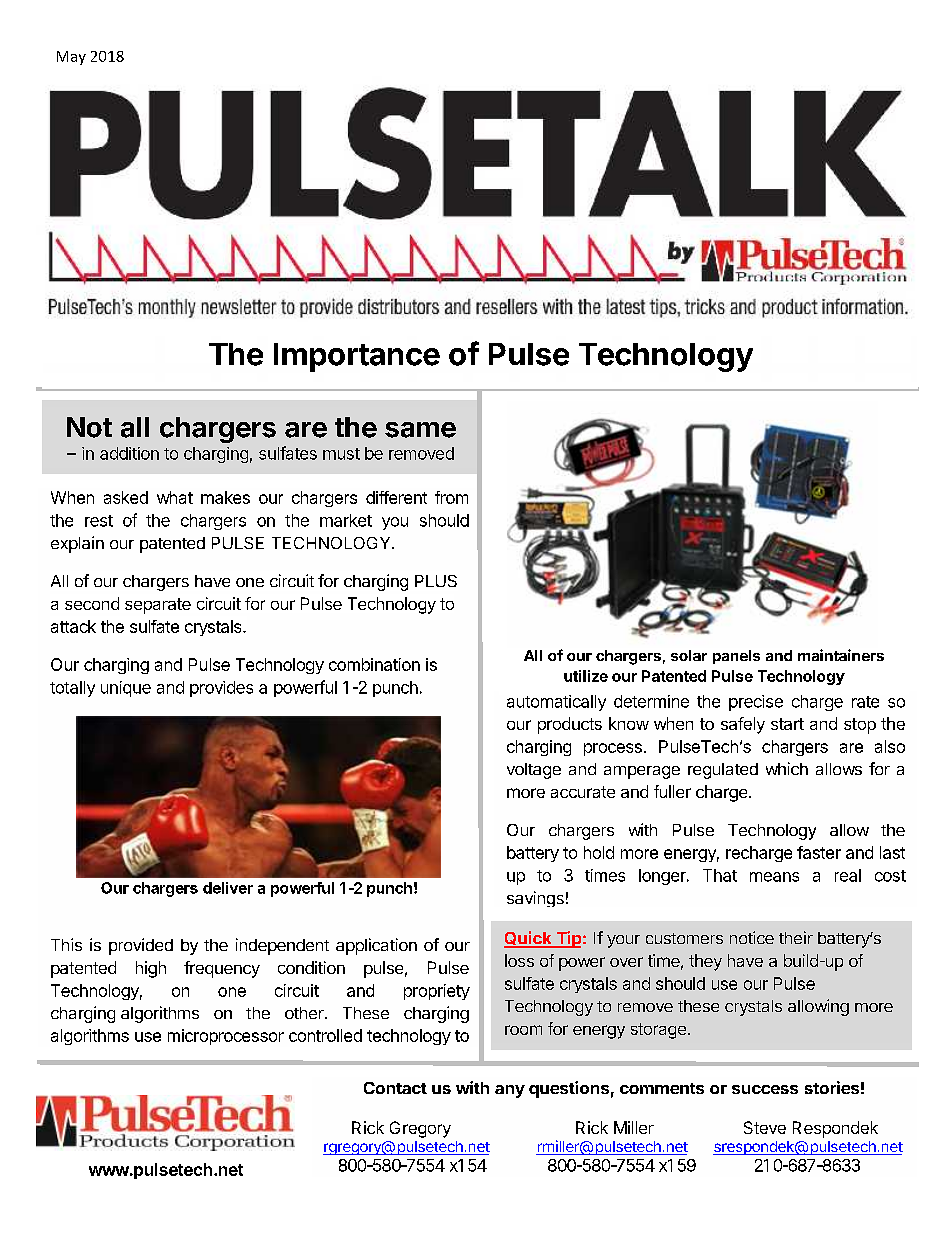 This screenshot has width=952, height=1233. Describe the element at coordinates (325, 1035) in the screenshot. I see `controlled` at that location.
